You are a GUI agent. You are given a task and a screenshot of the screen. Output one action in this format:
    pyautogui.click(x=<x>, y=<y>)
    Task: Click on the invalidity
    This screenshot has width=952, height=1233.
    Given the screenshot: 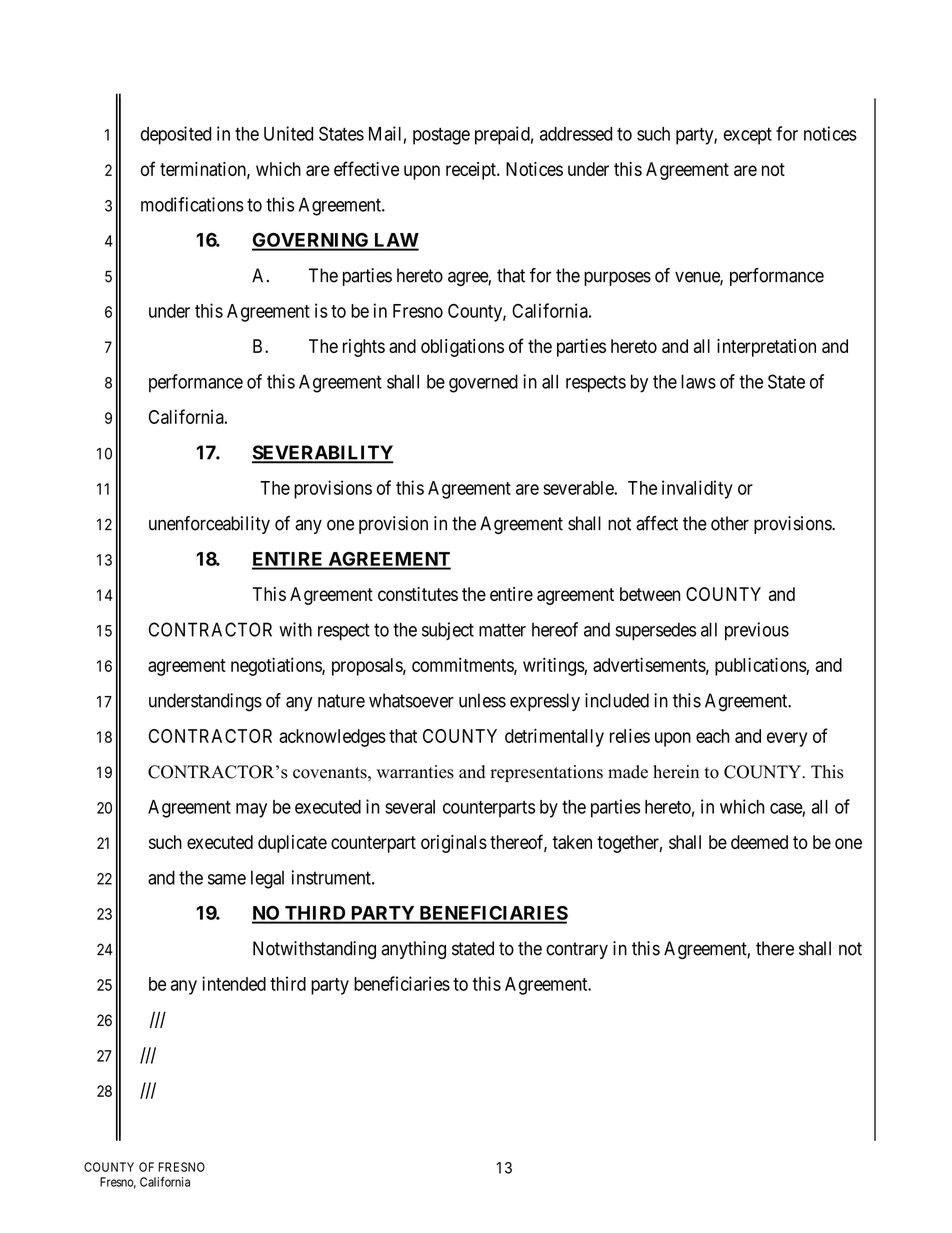 What is the action you would take?
    pyautogui.click(x=697, y=489)
